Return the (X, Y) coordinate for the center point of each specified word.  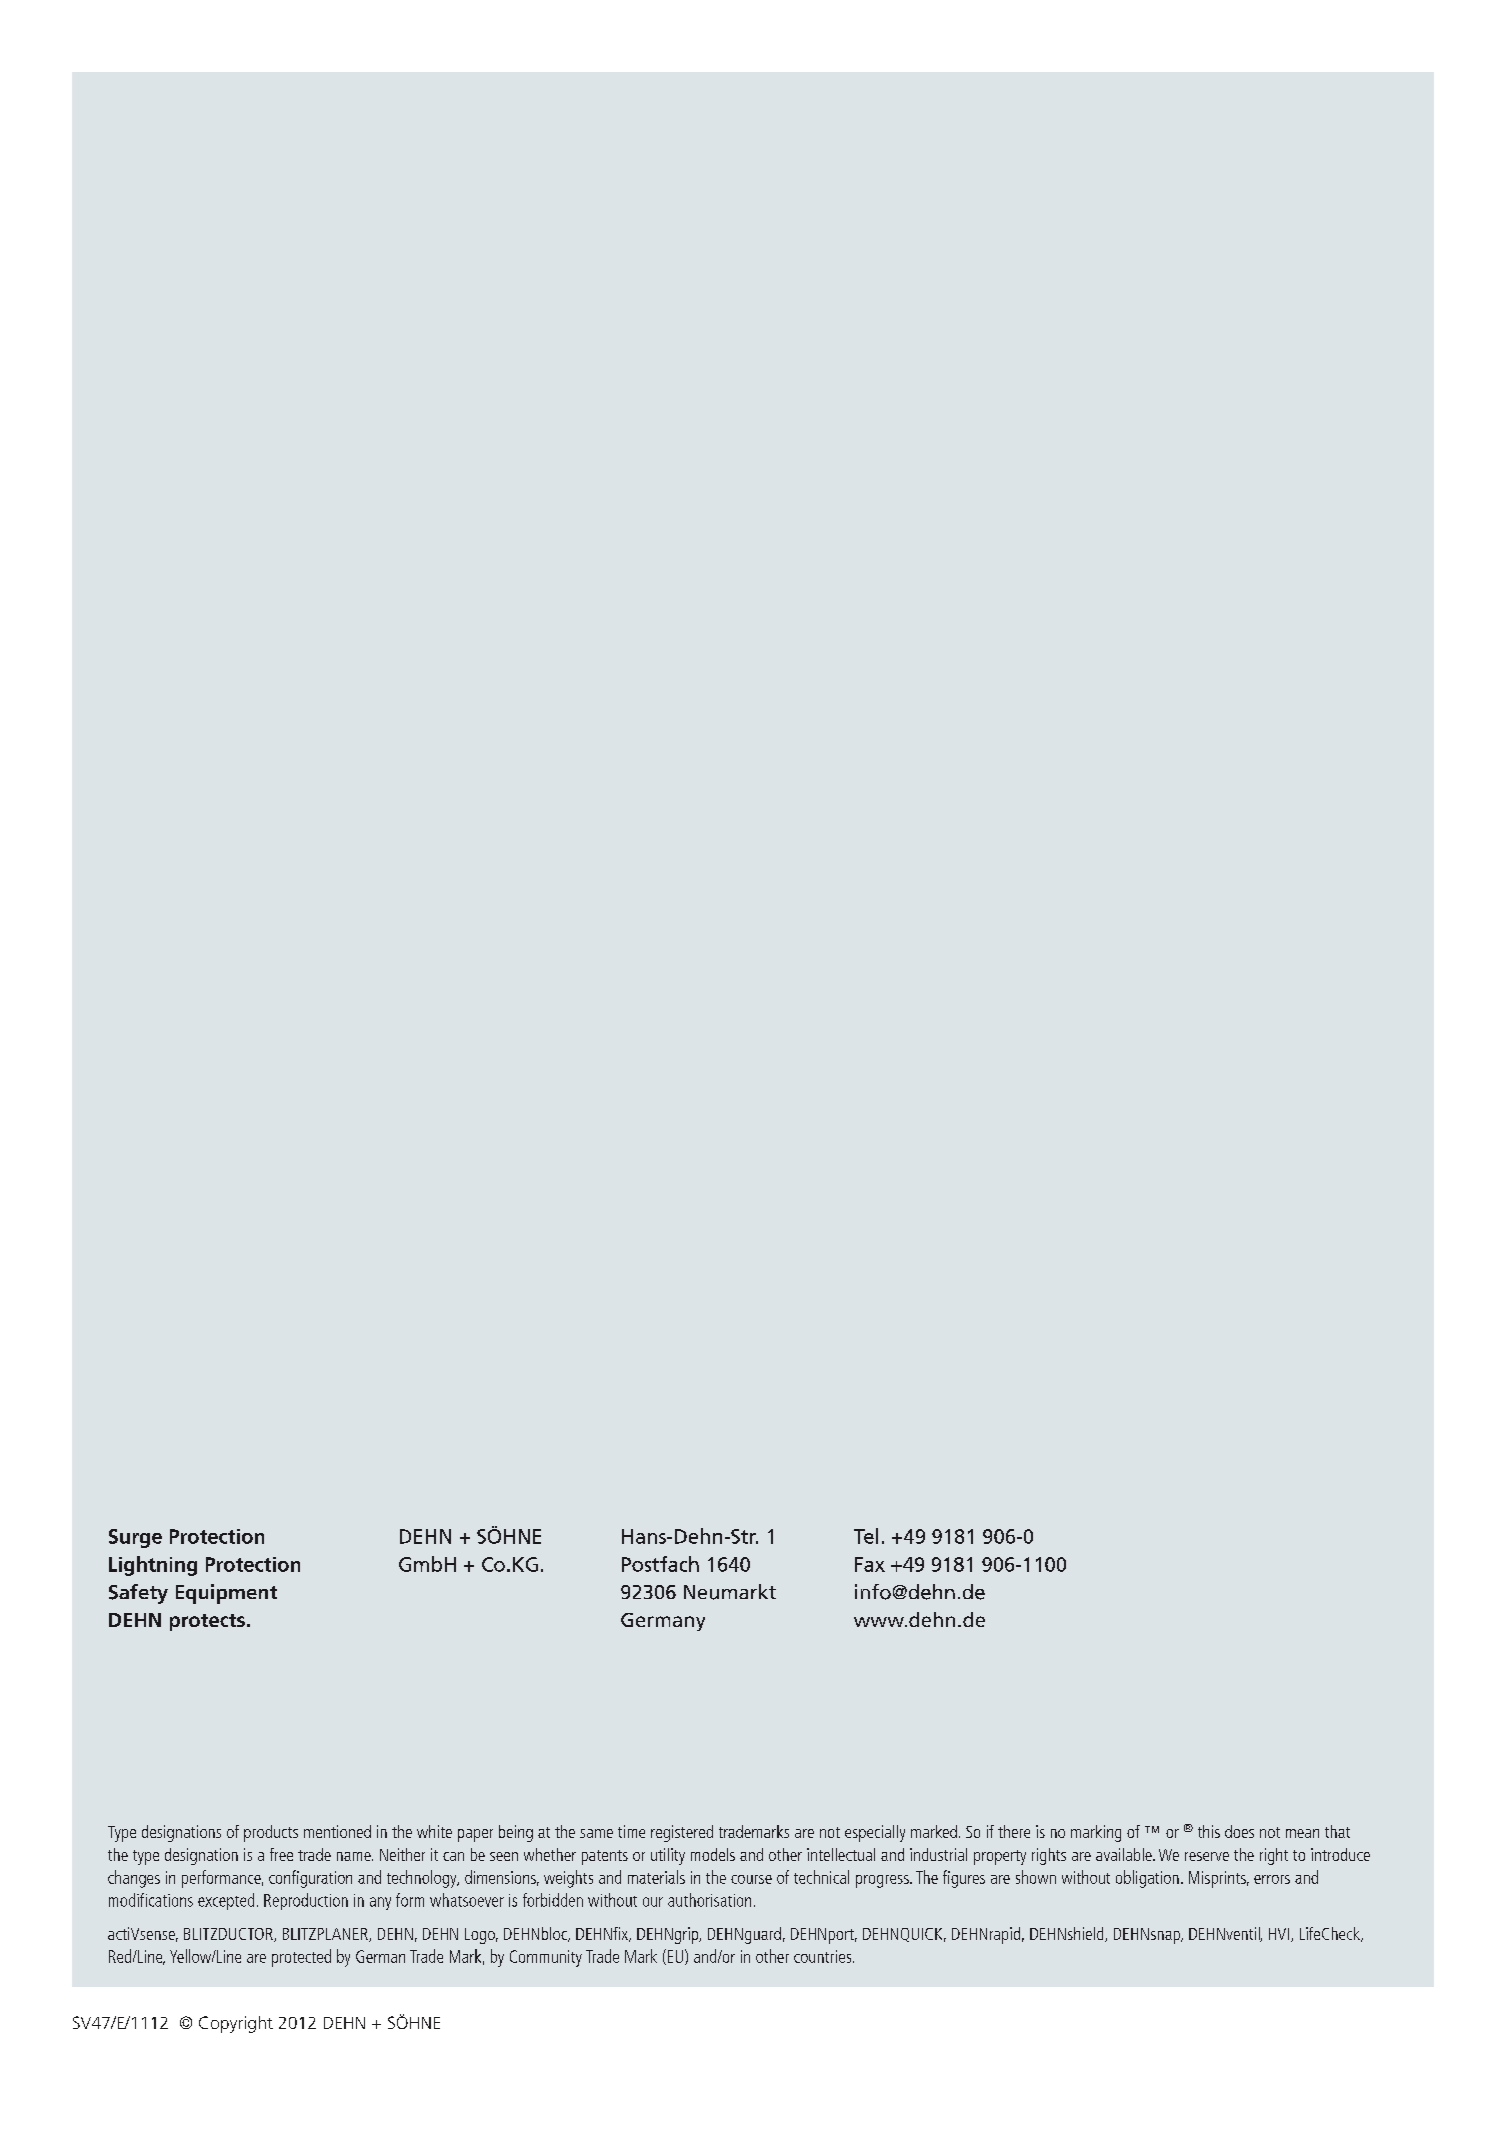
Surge (135, 1538)
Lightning (153, 1566)
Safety (138, 1594)
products (271, 1833)
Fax (870, 1564)
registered (682, 1833)
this (1209, 1831)
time (631, 1831)
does (1239, 1831)
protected (301, 1958)
